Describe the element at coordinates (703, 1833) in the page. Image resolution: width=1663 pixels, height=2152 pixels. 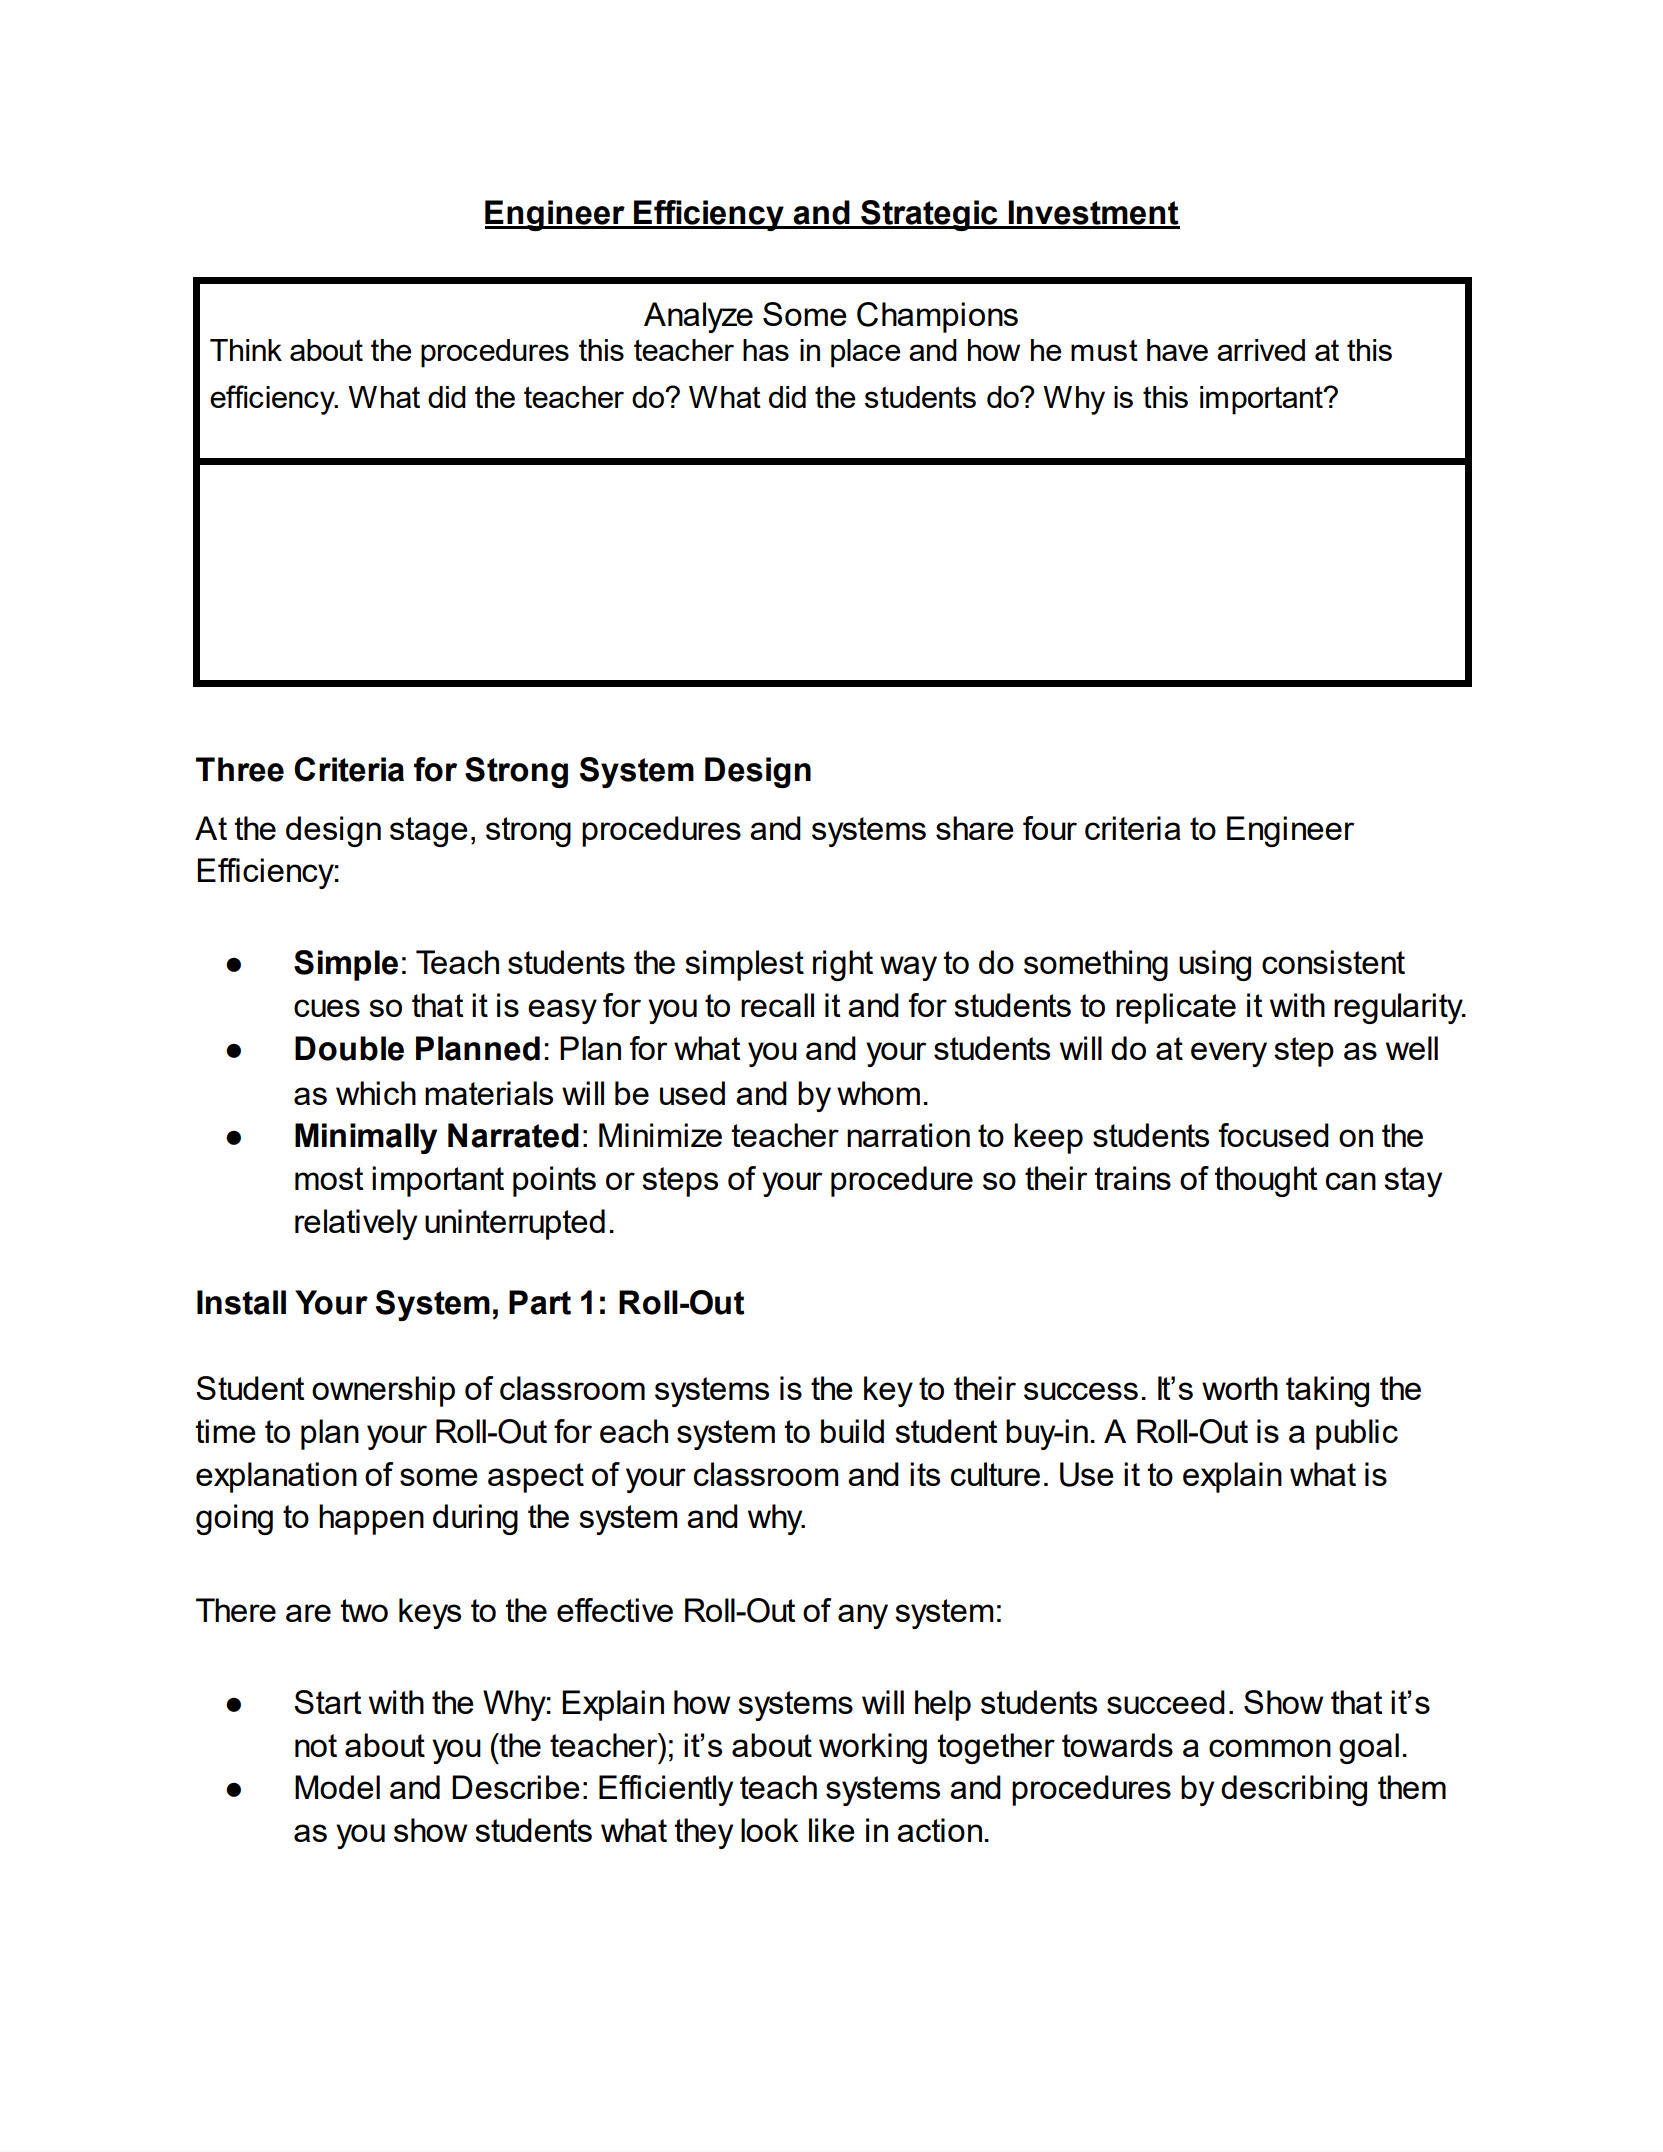
I see `they` at that location.
